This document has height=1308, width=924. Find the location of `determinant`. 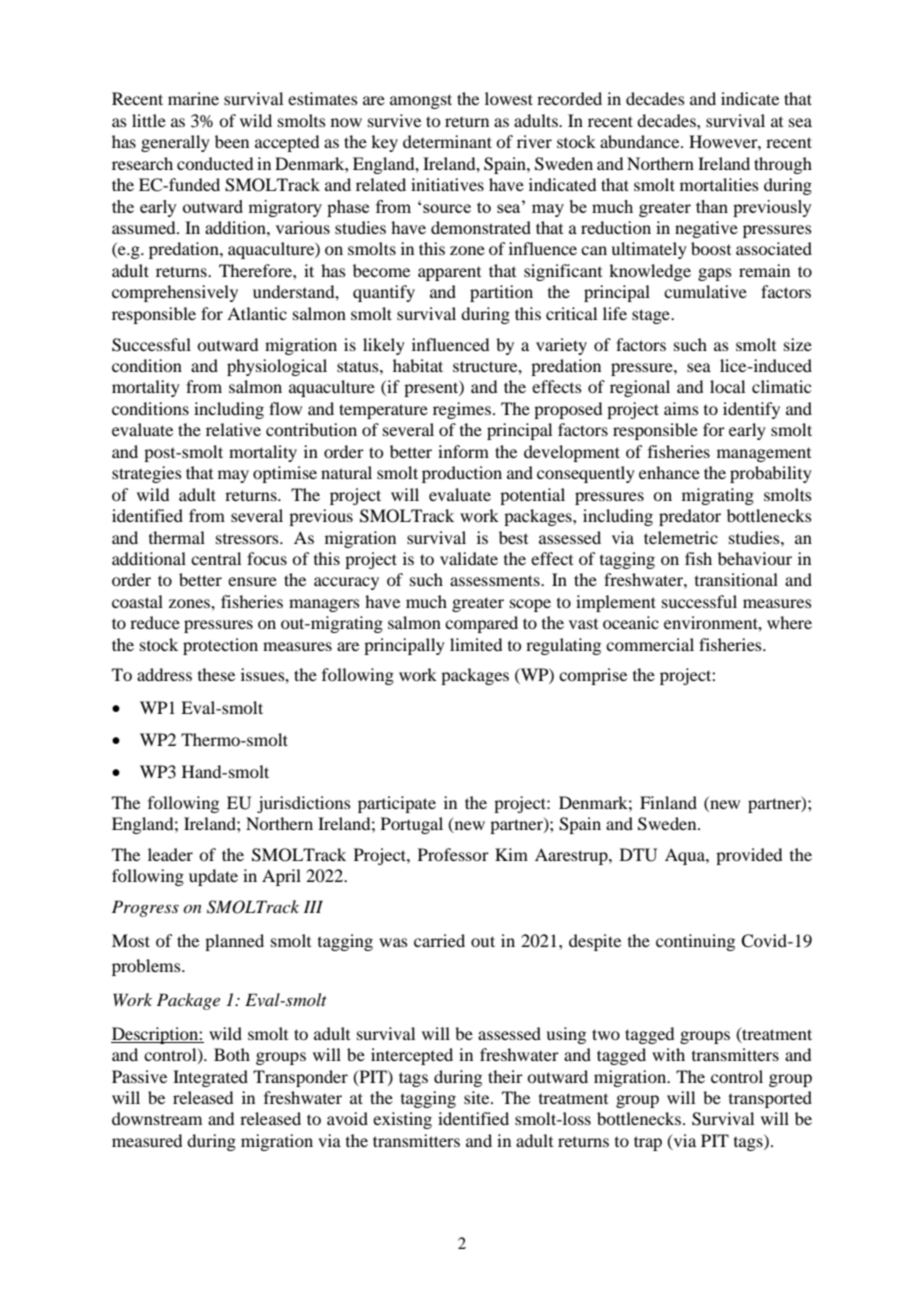

determinant is located at coordinates (447, 141).
